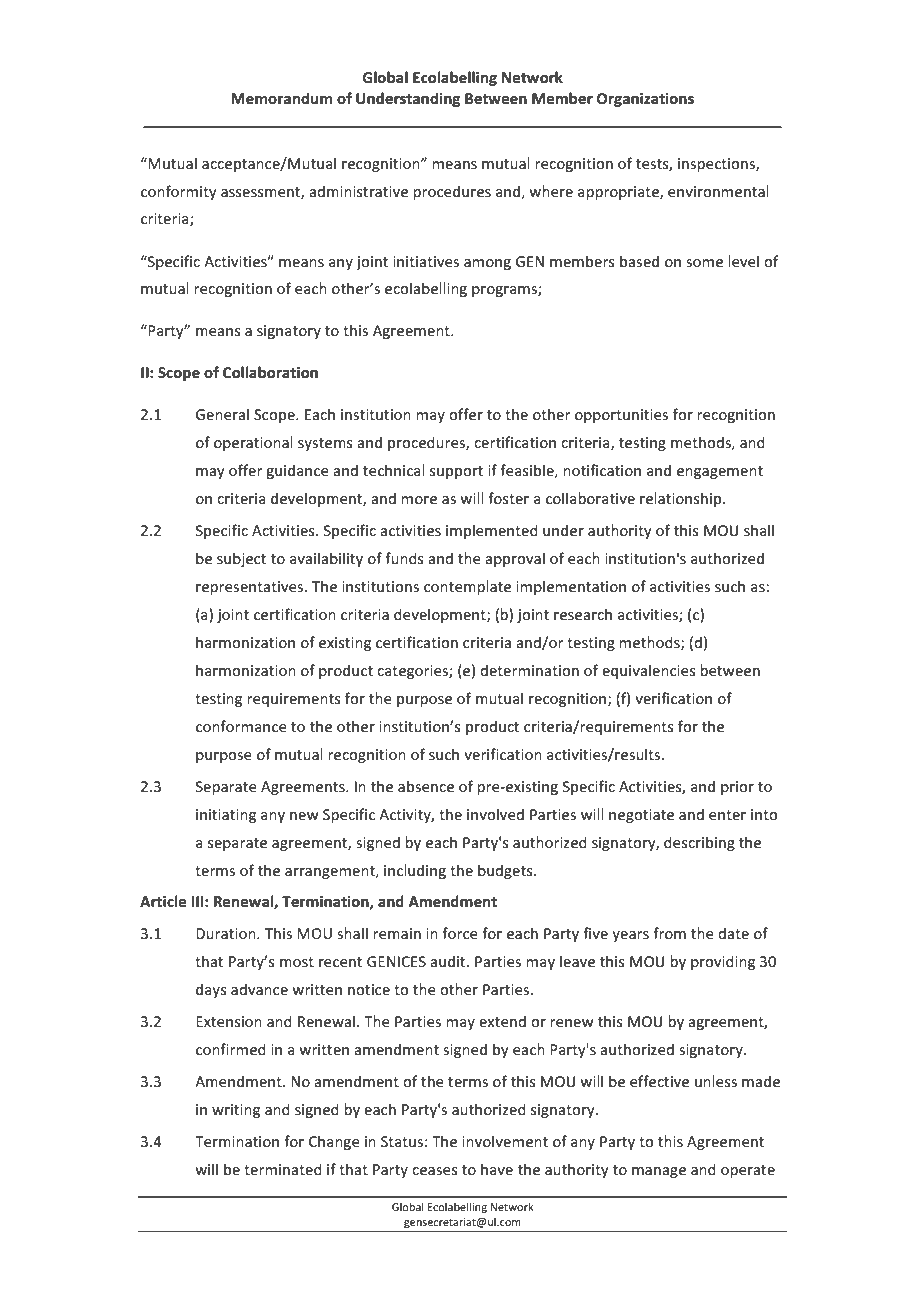 The width and height of the screenshot is (924, 1308). I want to click on manage, so click(659, 1172).
